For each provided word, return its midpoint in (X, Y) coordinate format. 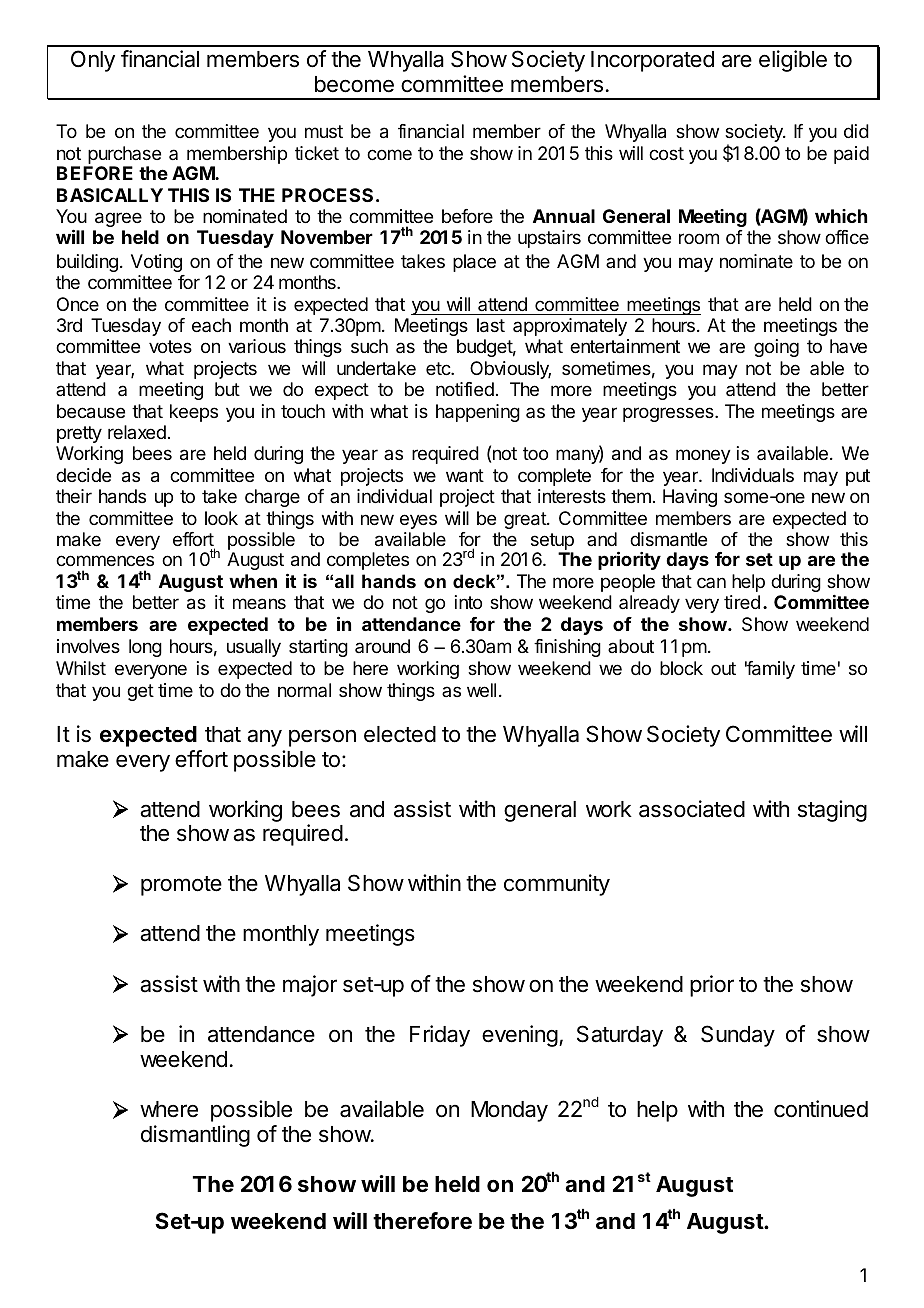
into (468, 602)
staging (832, 811)
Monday (509, 1111)
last (491, 325)
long (145, 648)
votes (170, 346)
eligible (793, 61)
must (324, 131)
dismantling (195, 1136)
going (776, 348)
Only (93, 61)
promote (181, 886)
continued (821, 1109)
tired (742, 602)
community (557, 885)
